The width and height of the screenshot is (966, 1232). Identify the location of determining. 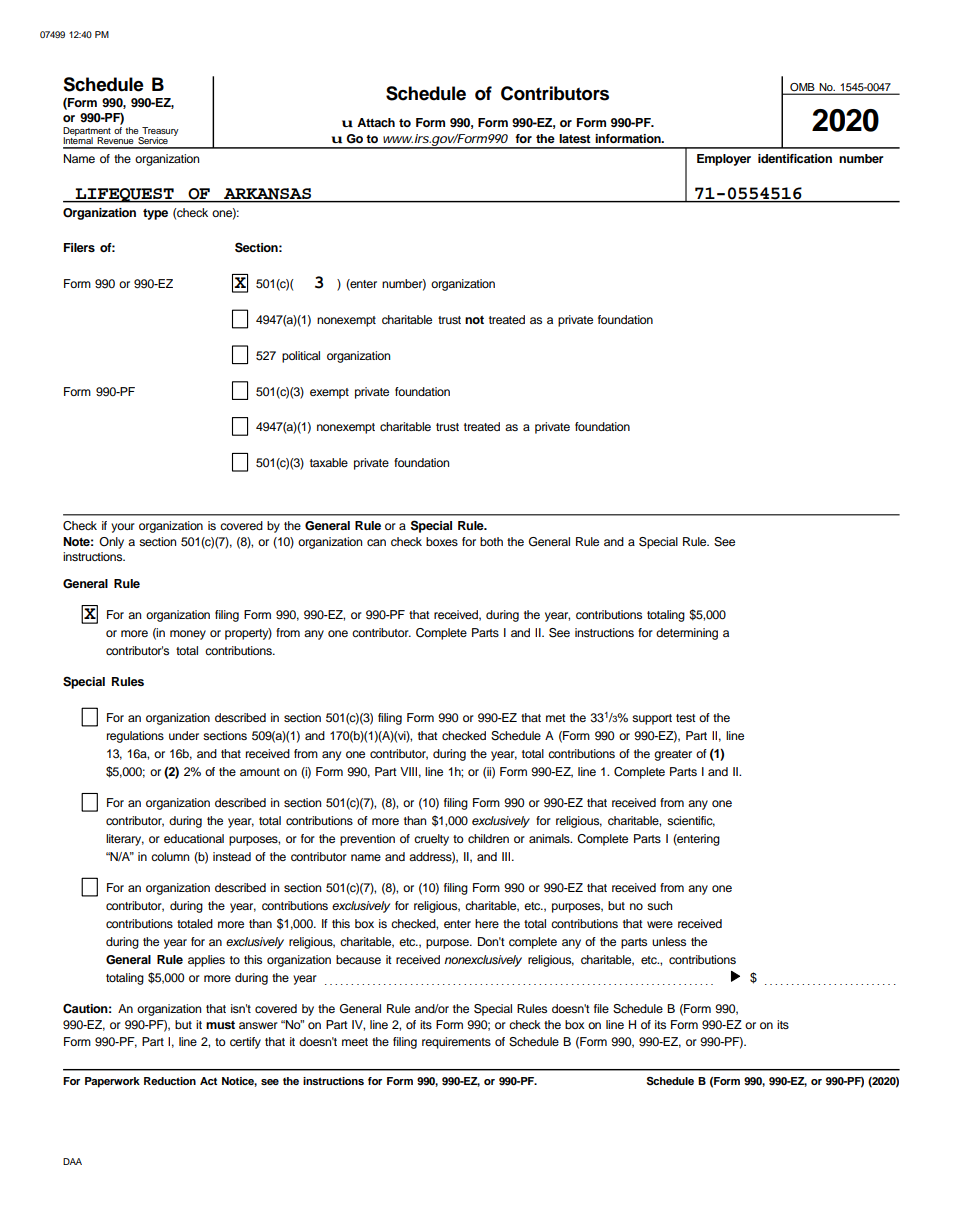
(687, 634).
